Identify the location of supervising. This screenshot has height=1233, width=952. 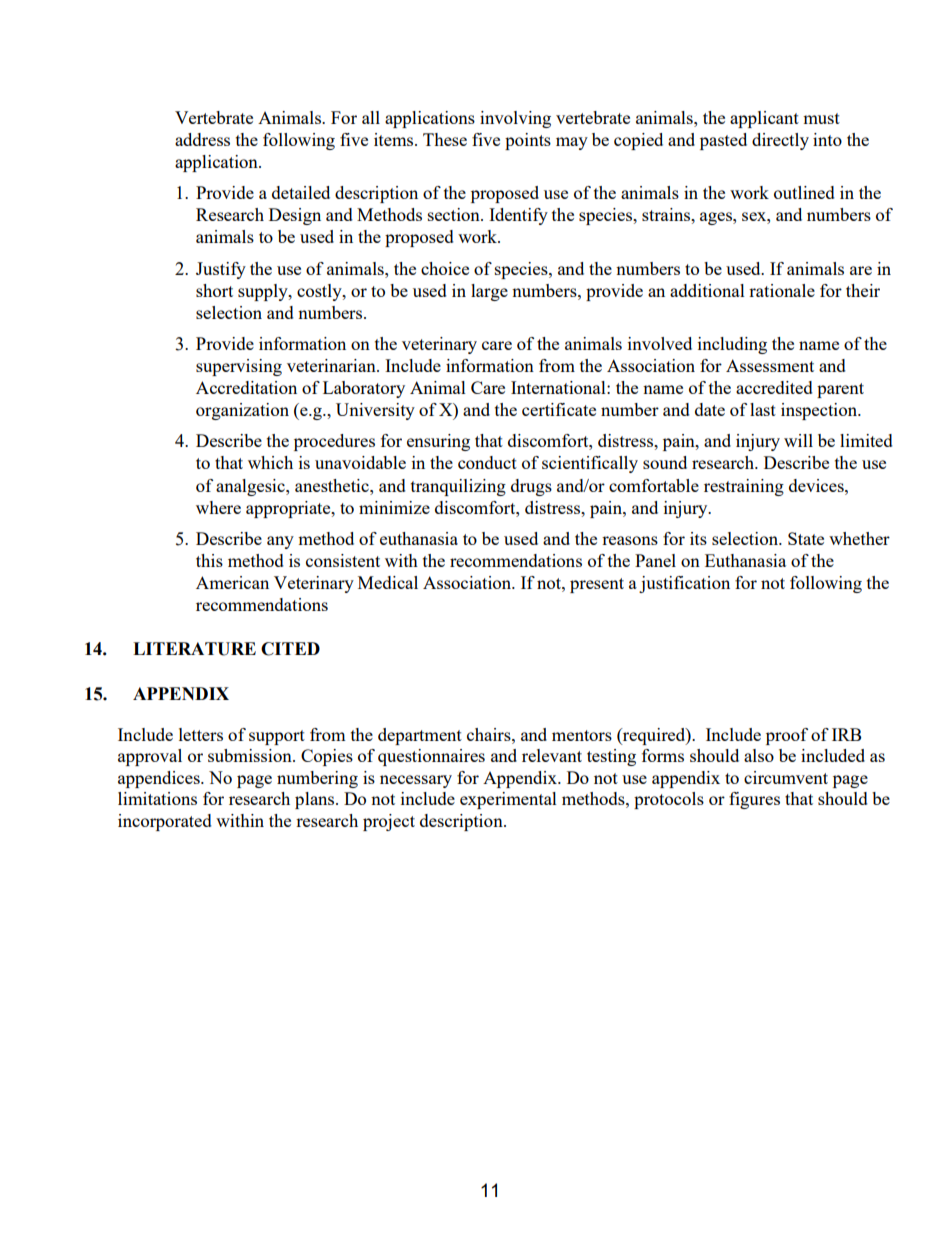
(239, 367).
